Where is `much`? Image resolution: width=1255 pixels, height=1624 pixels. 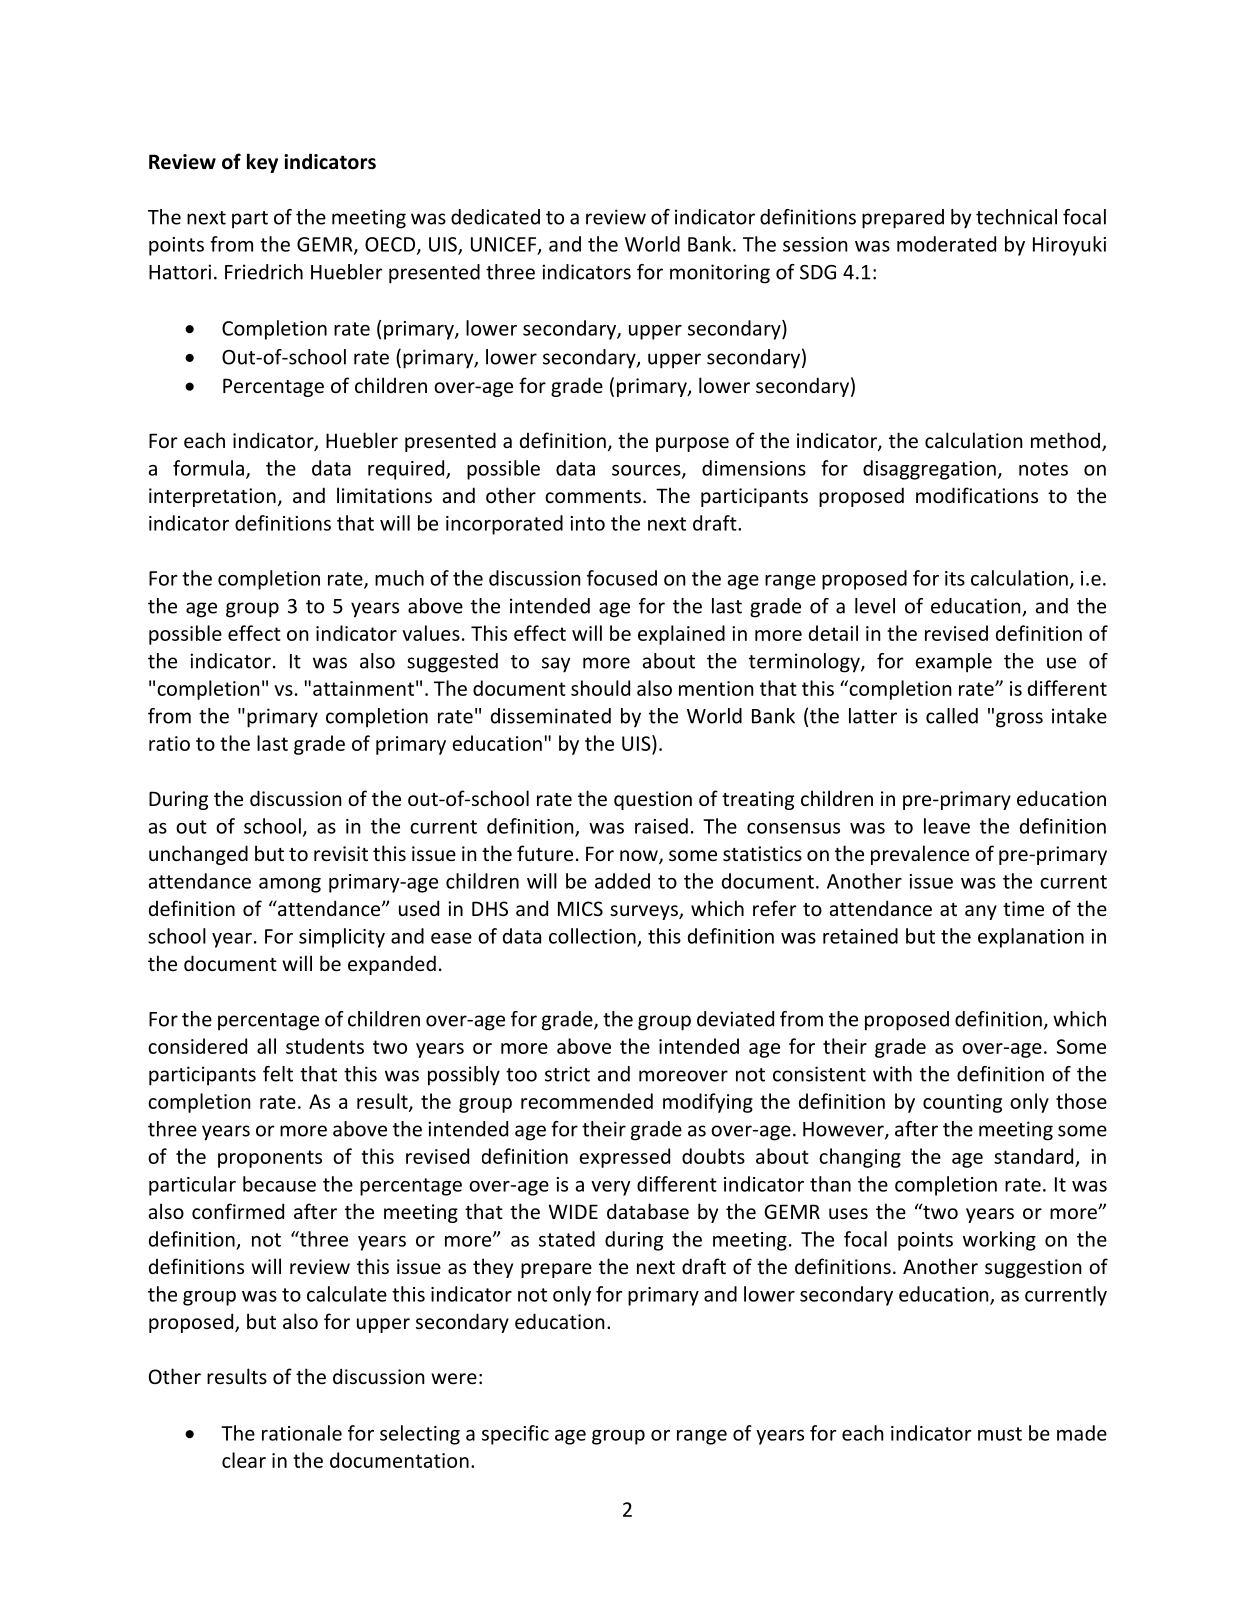 much is located at coordinates (399, 578).
